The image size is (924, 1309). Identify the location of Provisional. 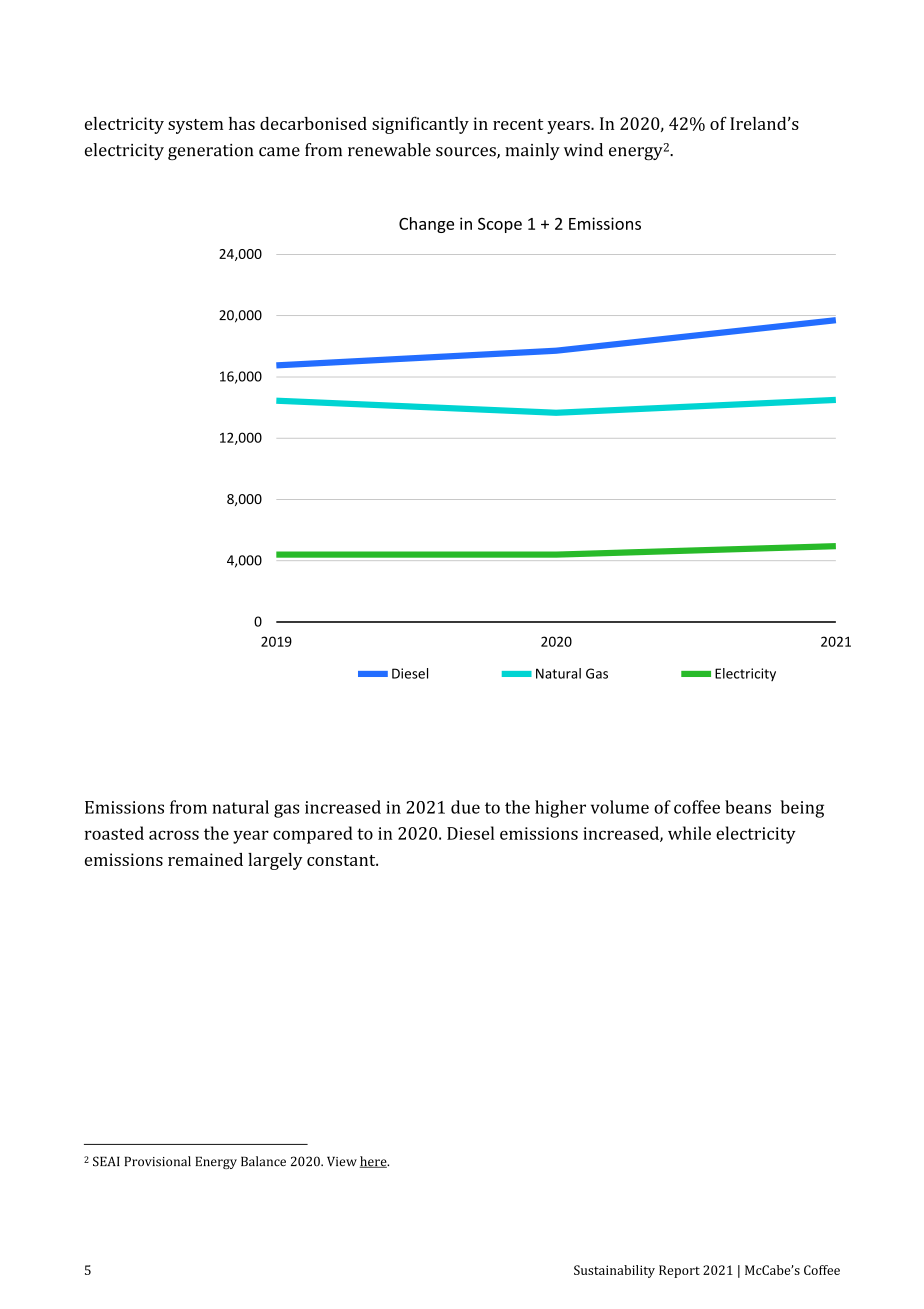
(158, 1161).
